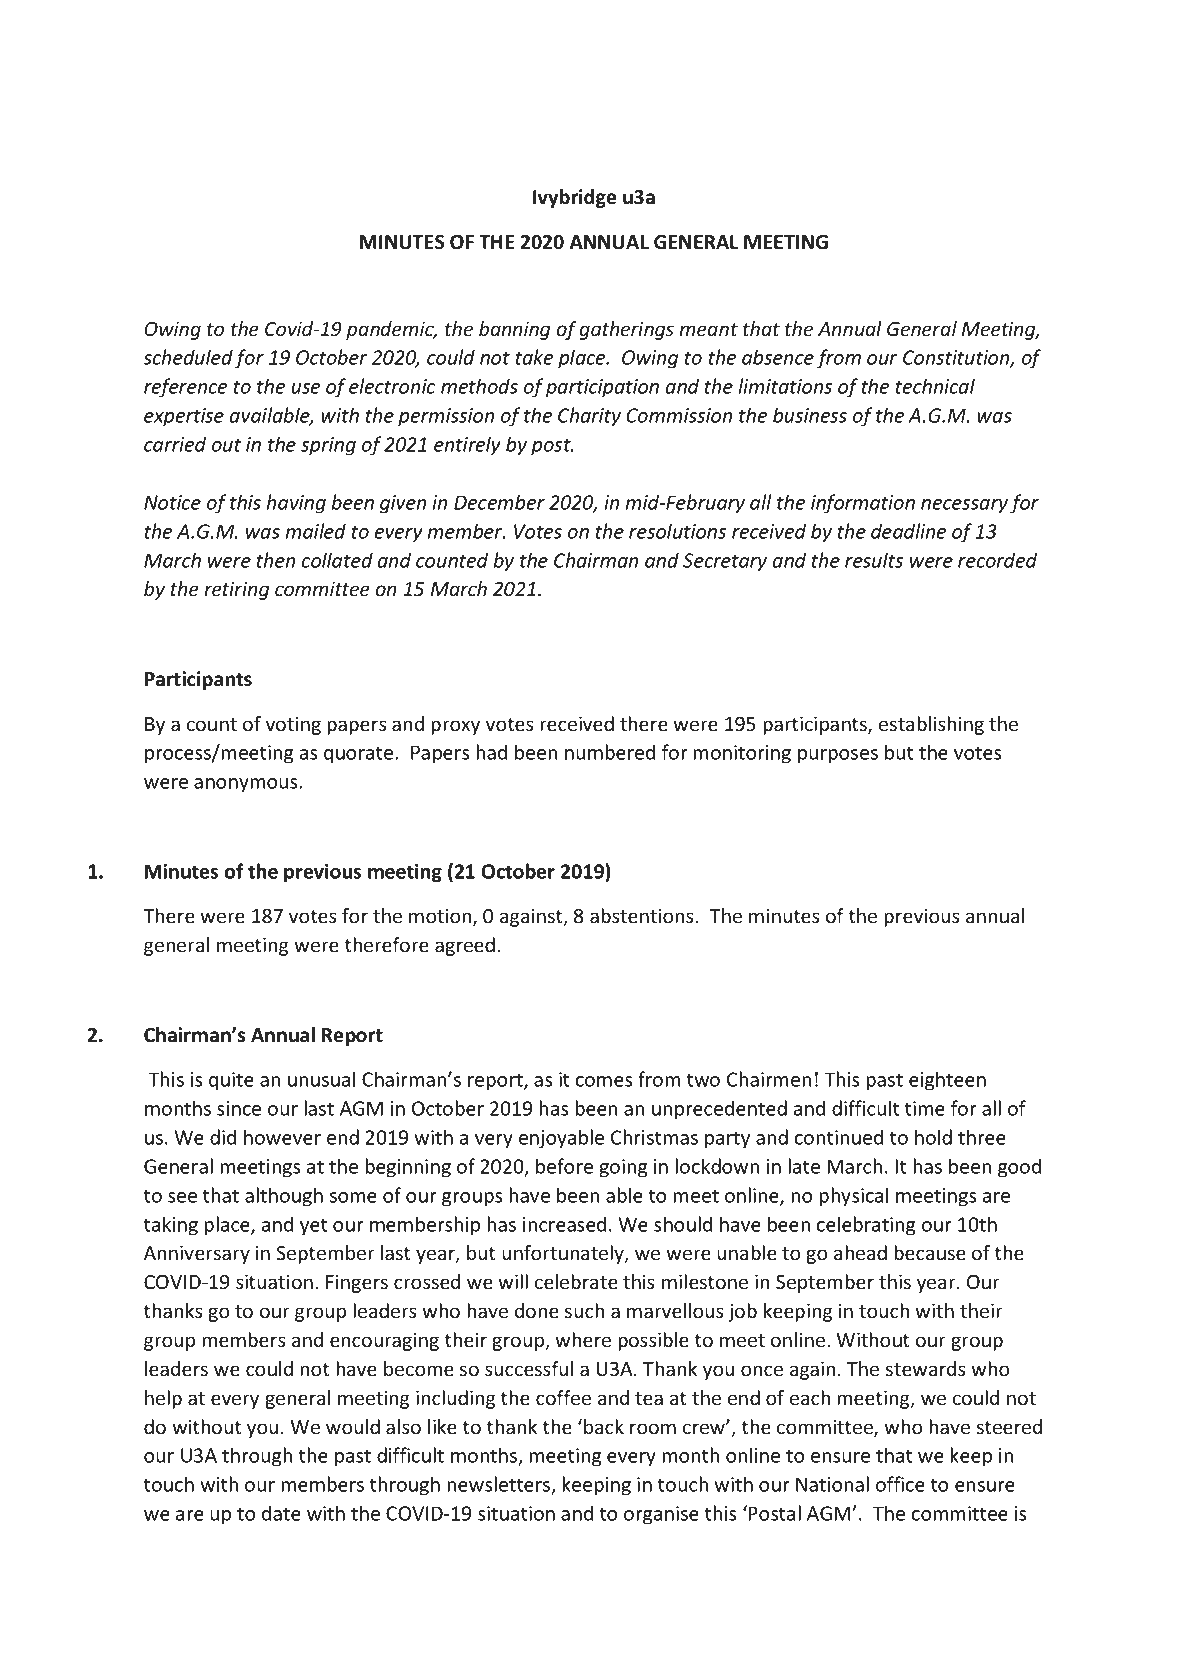 The image size is (1188, 1680). Describe the element at coordinates (602, 388) in the screenshot. I see `participation` at that location.
